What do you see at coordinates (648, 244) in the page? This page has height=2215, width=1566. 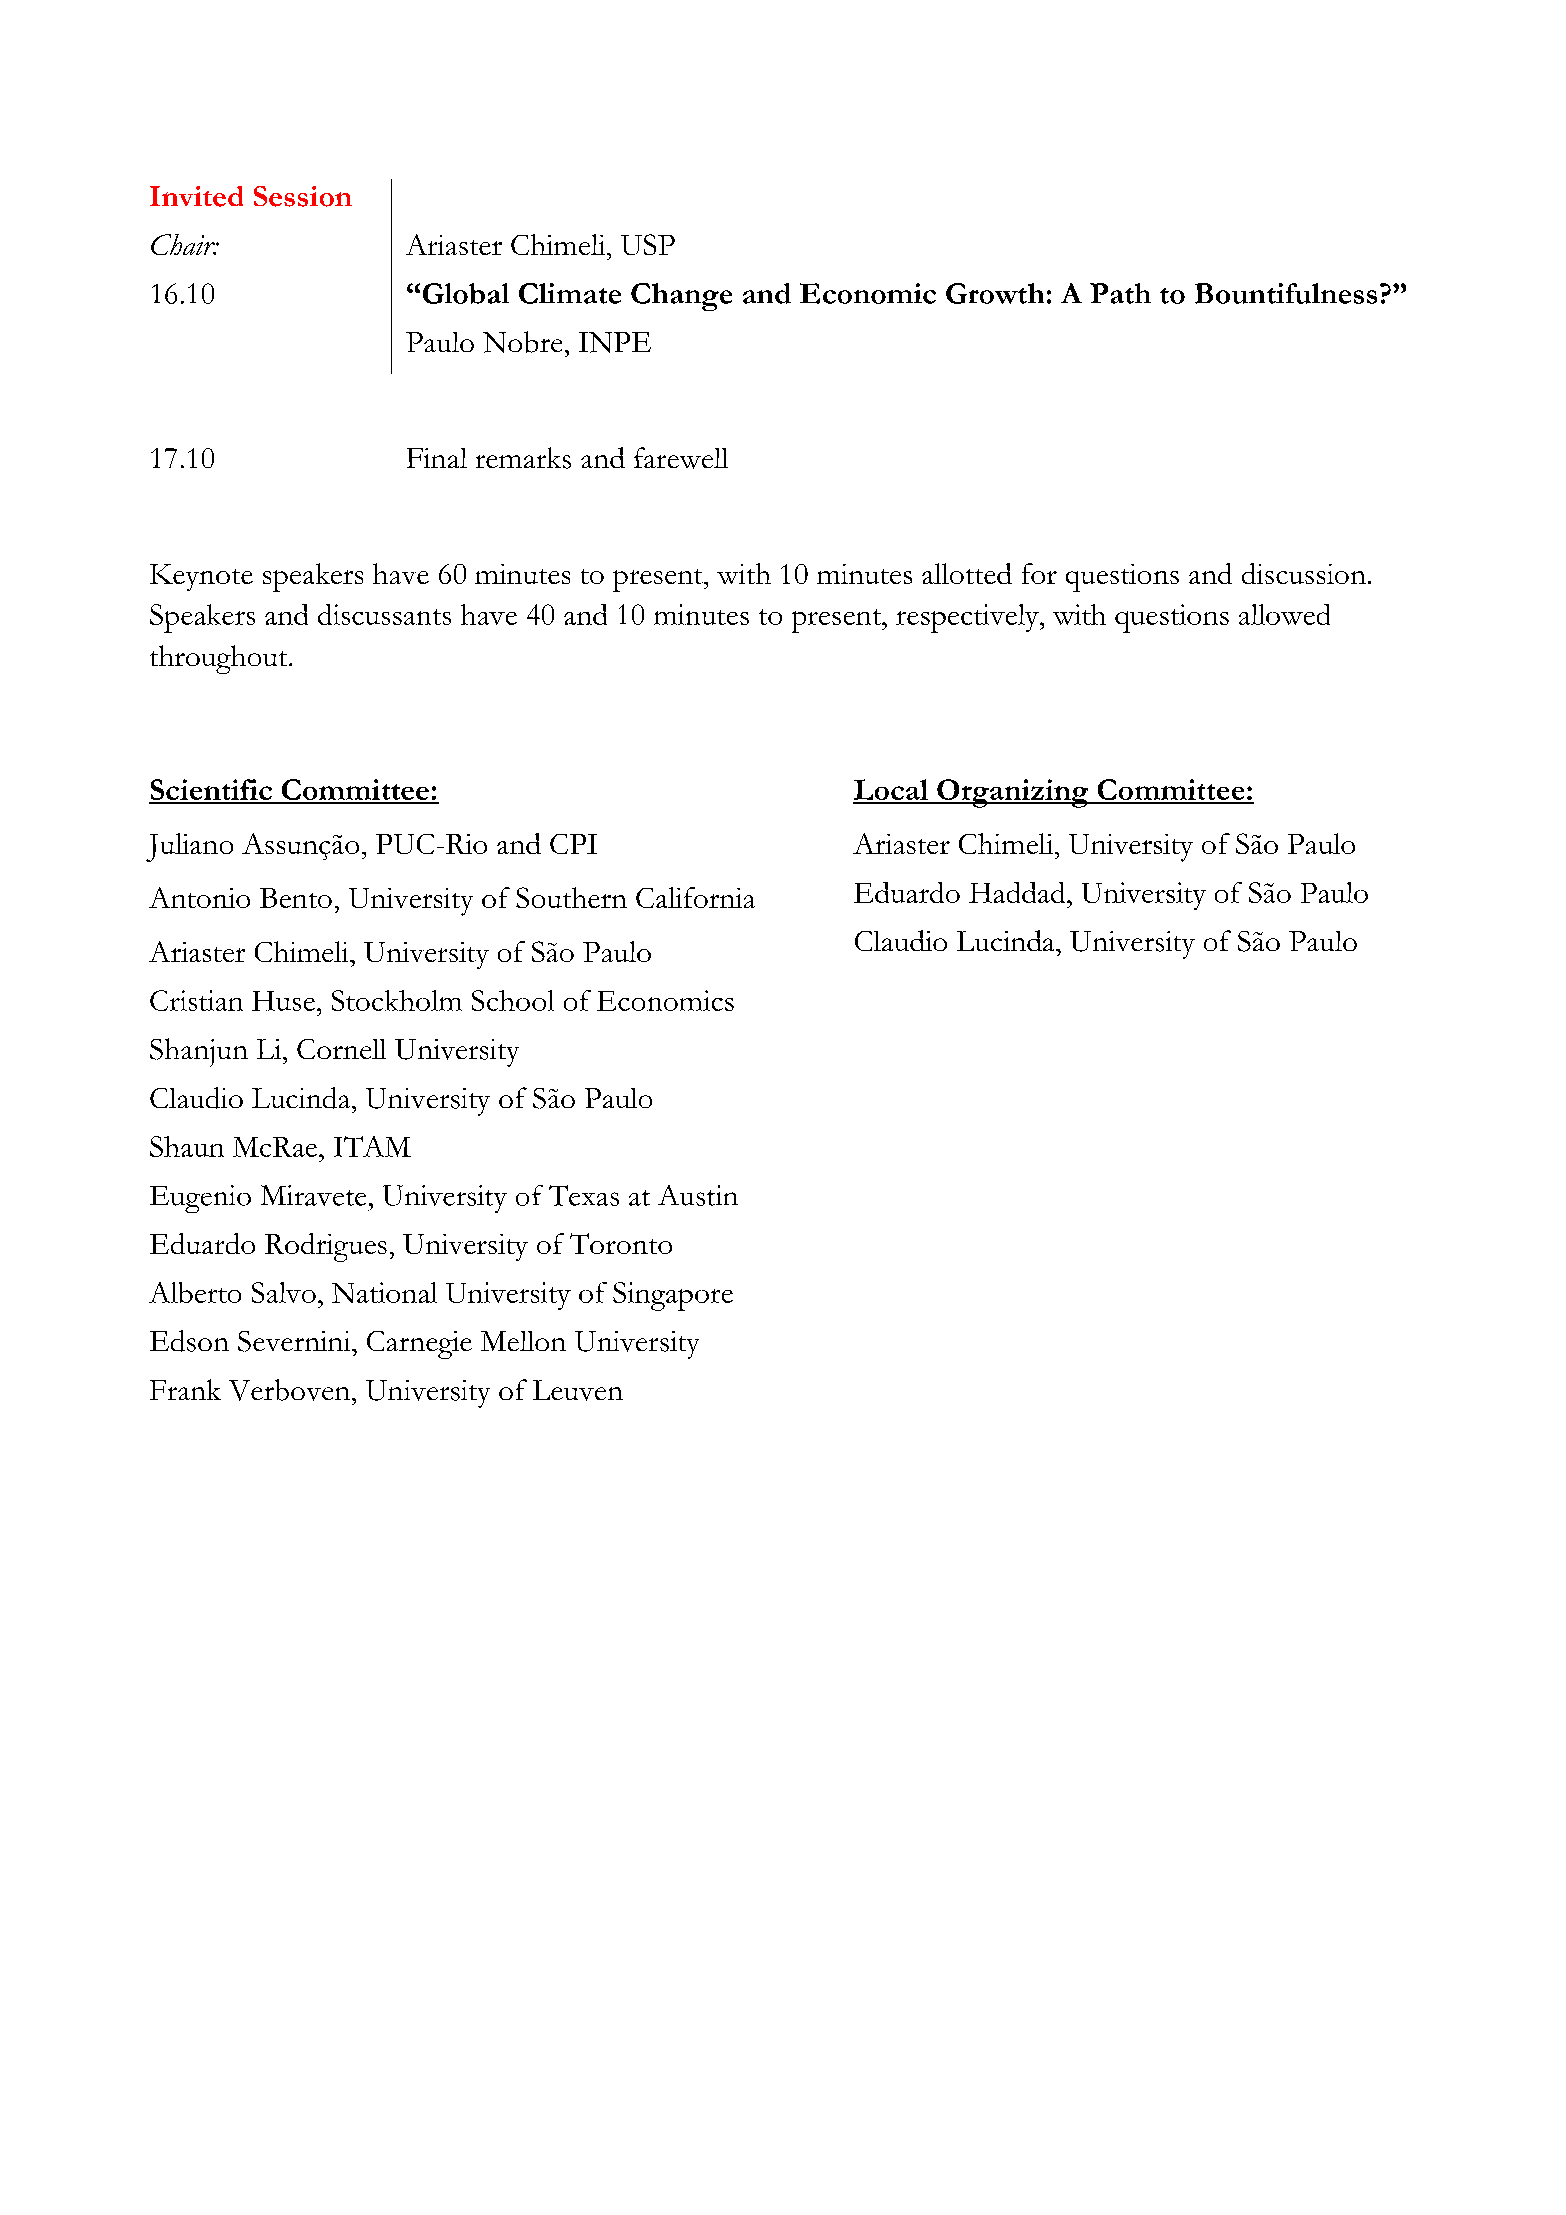 I see `USP` at bounding box center [648, 244].
